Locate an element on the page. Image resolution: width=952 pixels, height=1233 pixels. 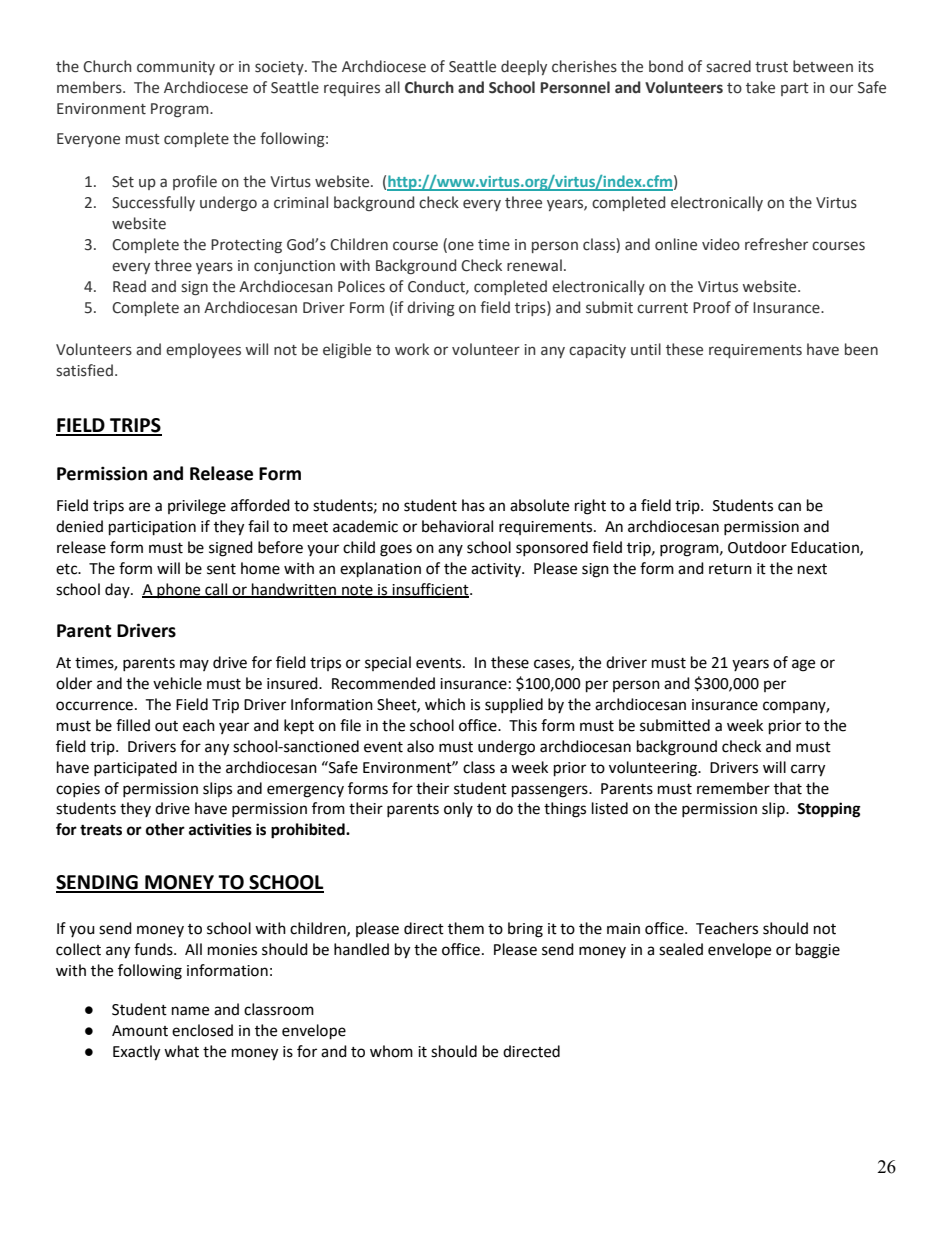
deeply is located at coordinates (524, 67).
